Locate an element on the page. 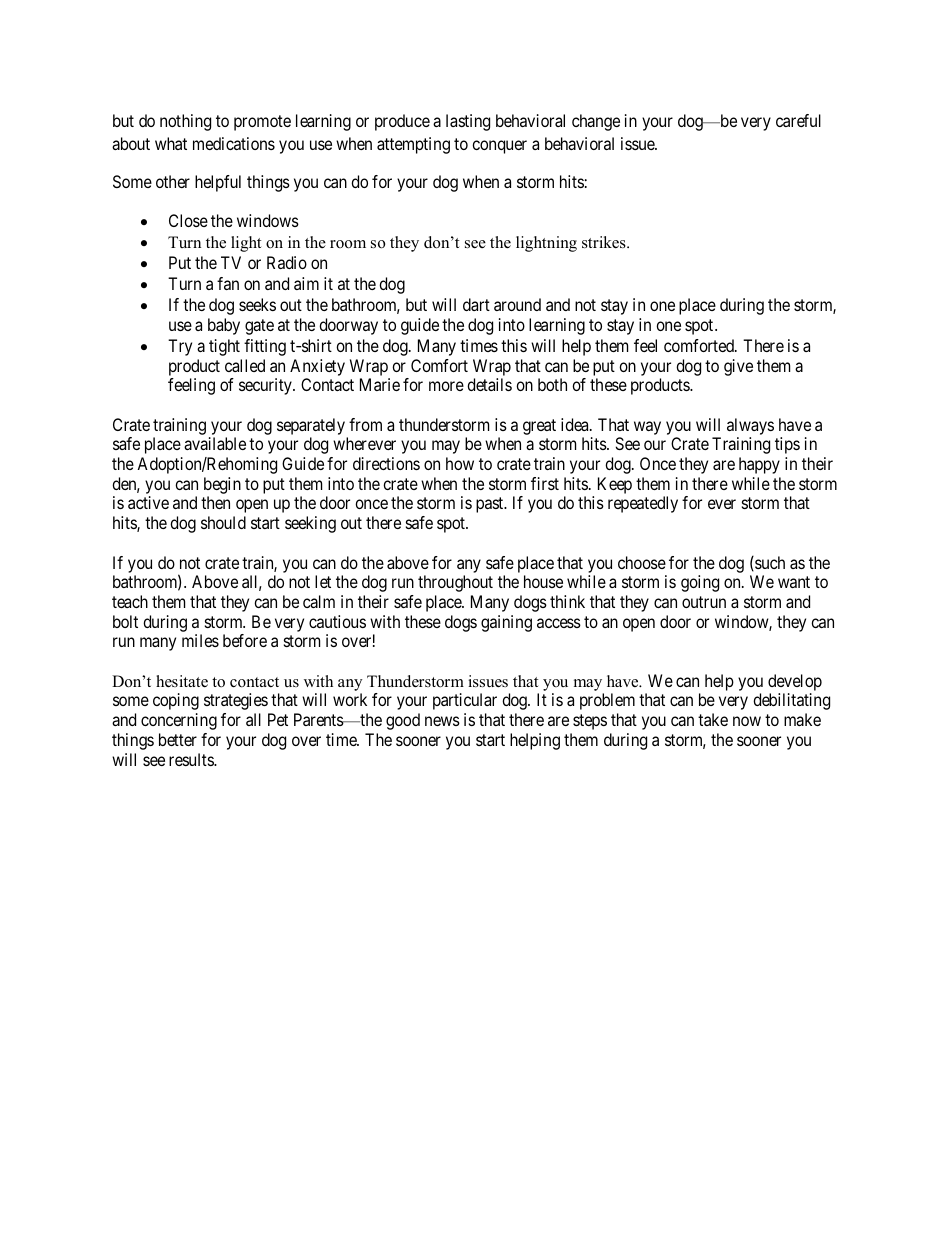  more is located at coordinates (446, 386).
